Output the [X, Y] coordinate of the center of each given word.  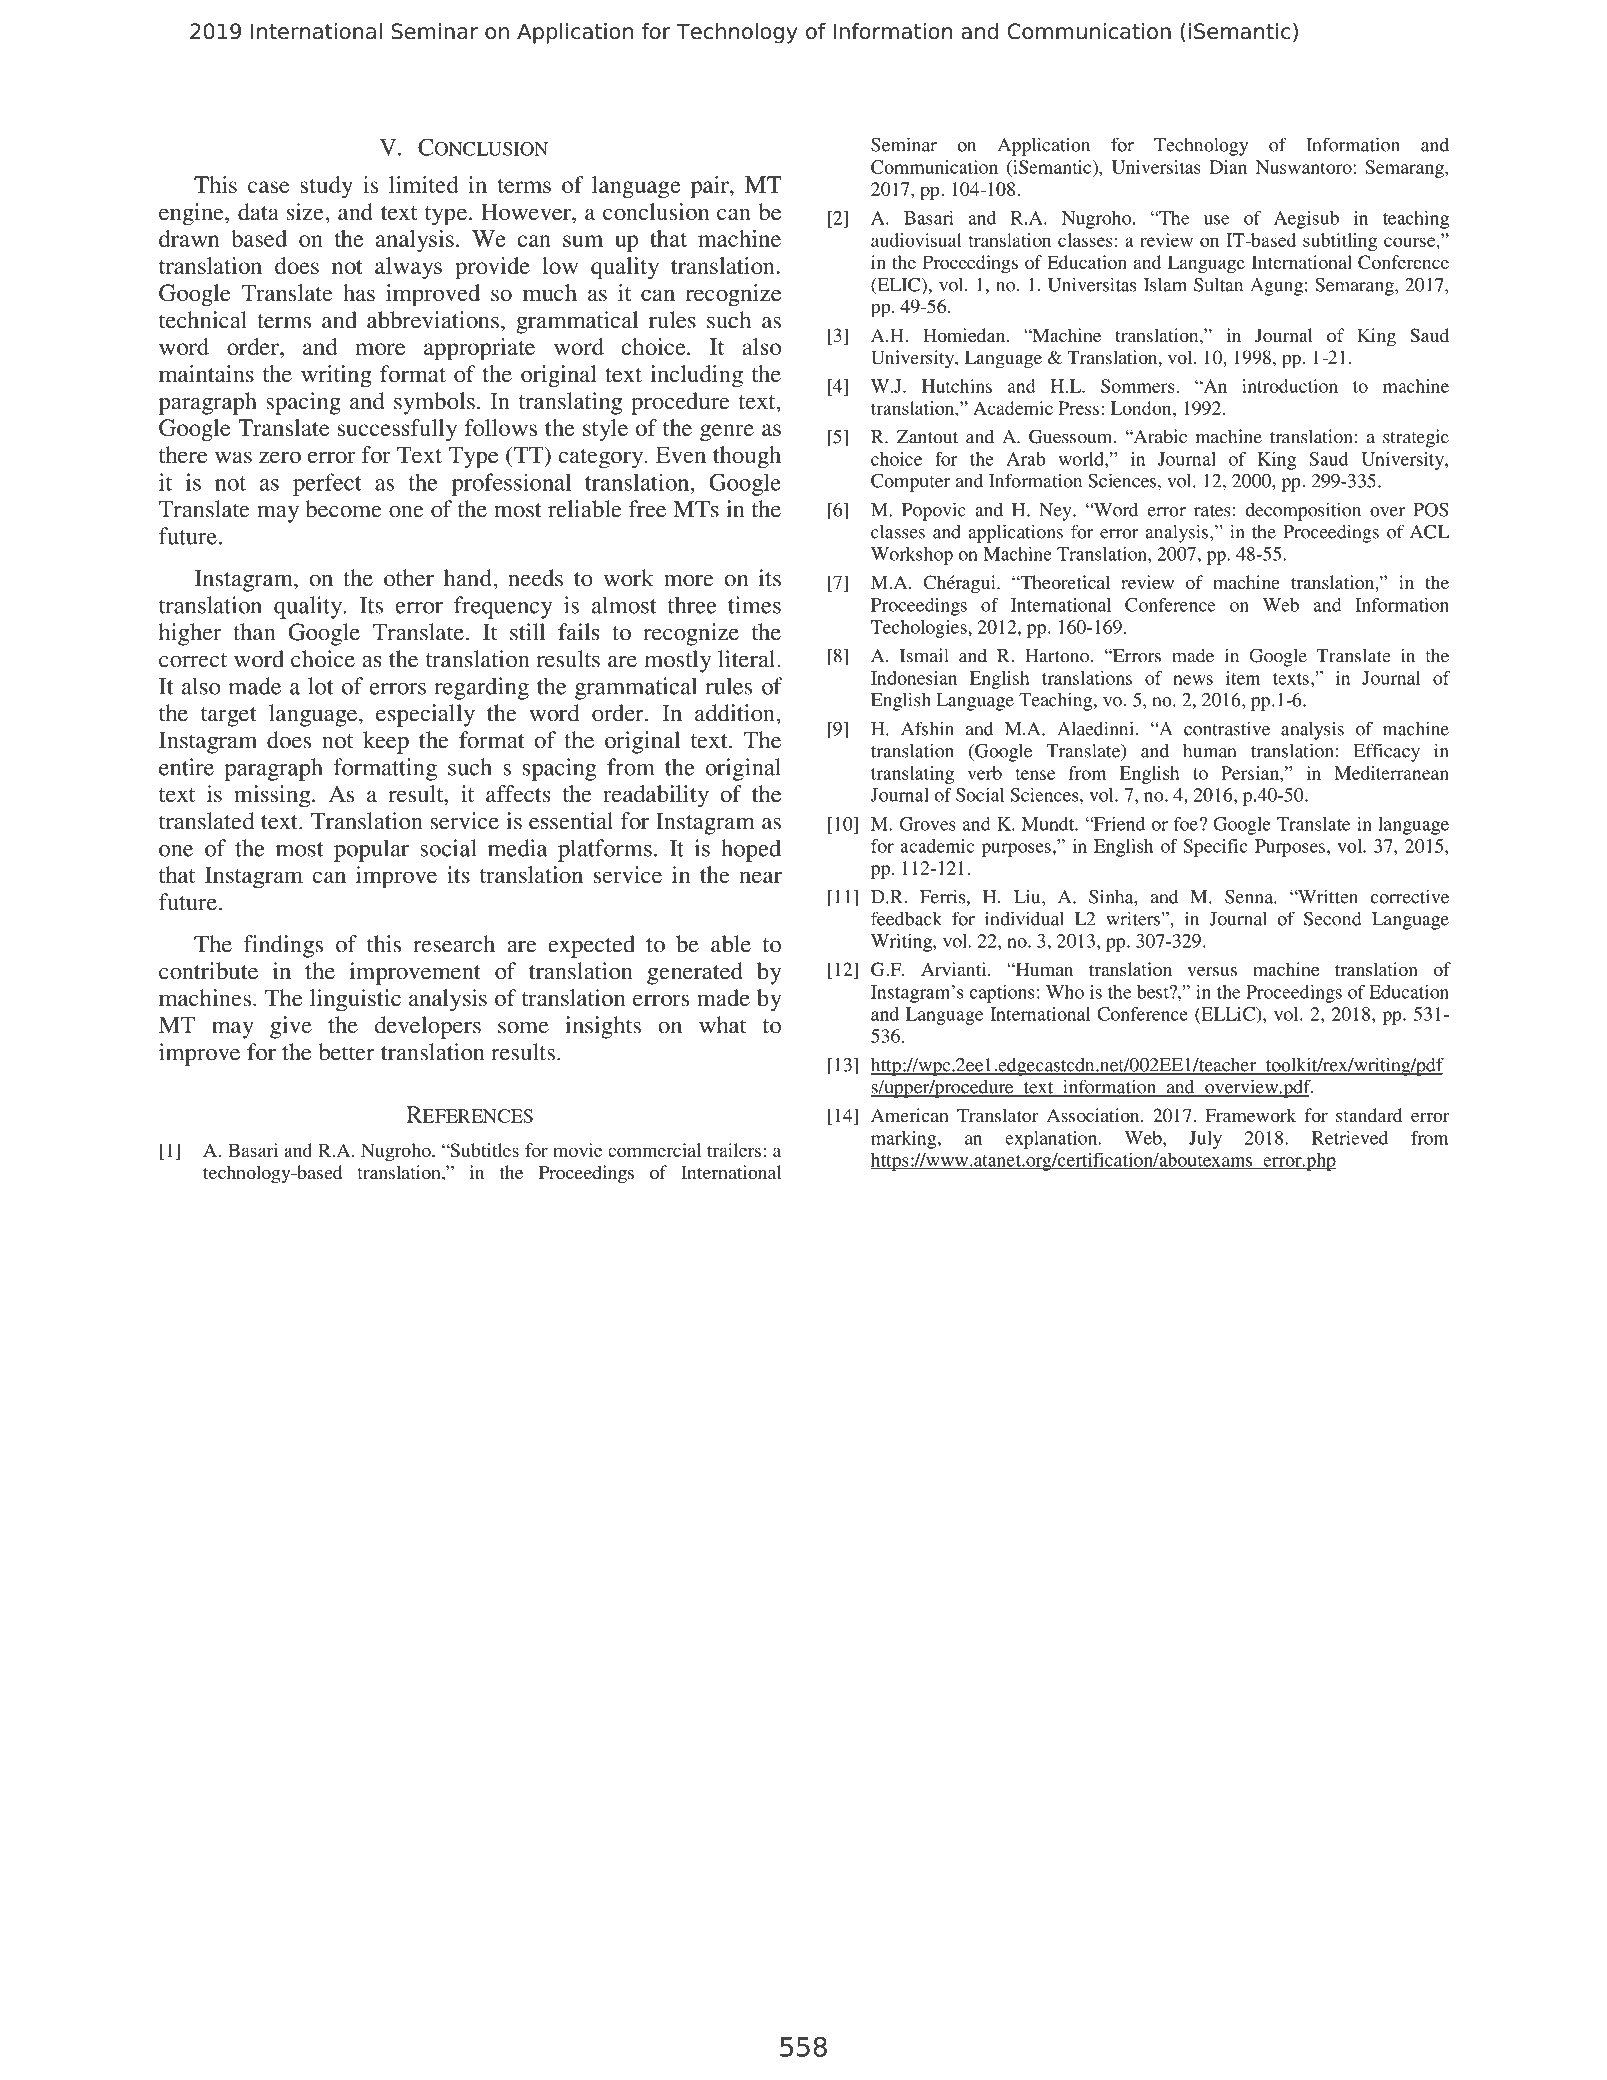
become [343, 509]
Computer [910, 483]
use [1217, 220]
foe [1186, 824]
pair [711, 187]
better [347, 1052]
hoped [751, 850]
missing [273, 796]
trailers [734, 1150]
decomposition [1303, 511]
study [326, 187]
